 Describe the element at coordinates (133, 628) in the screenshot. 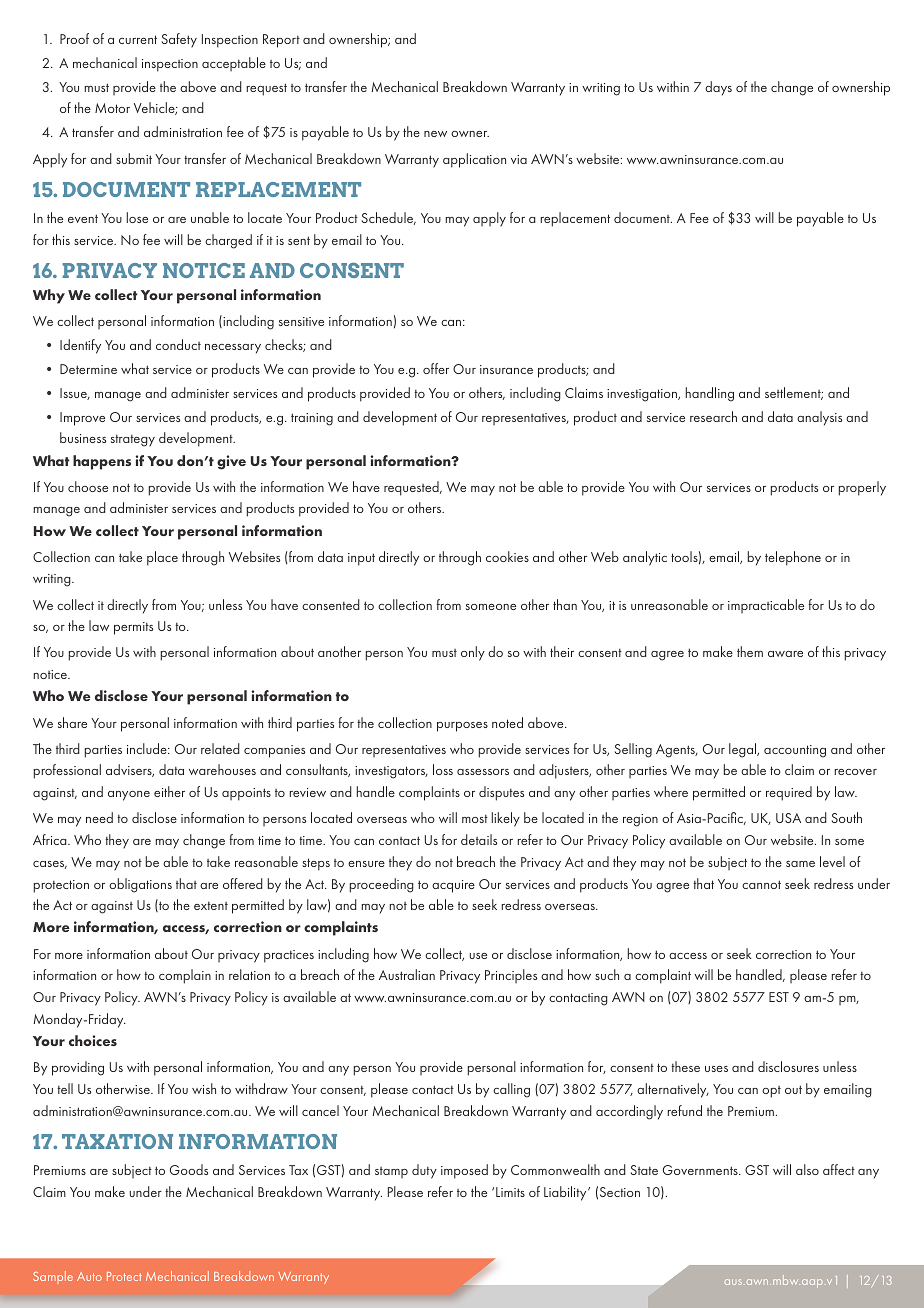

I see `permits` at that location.
